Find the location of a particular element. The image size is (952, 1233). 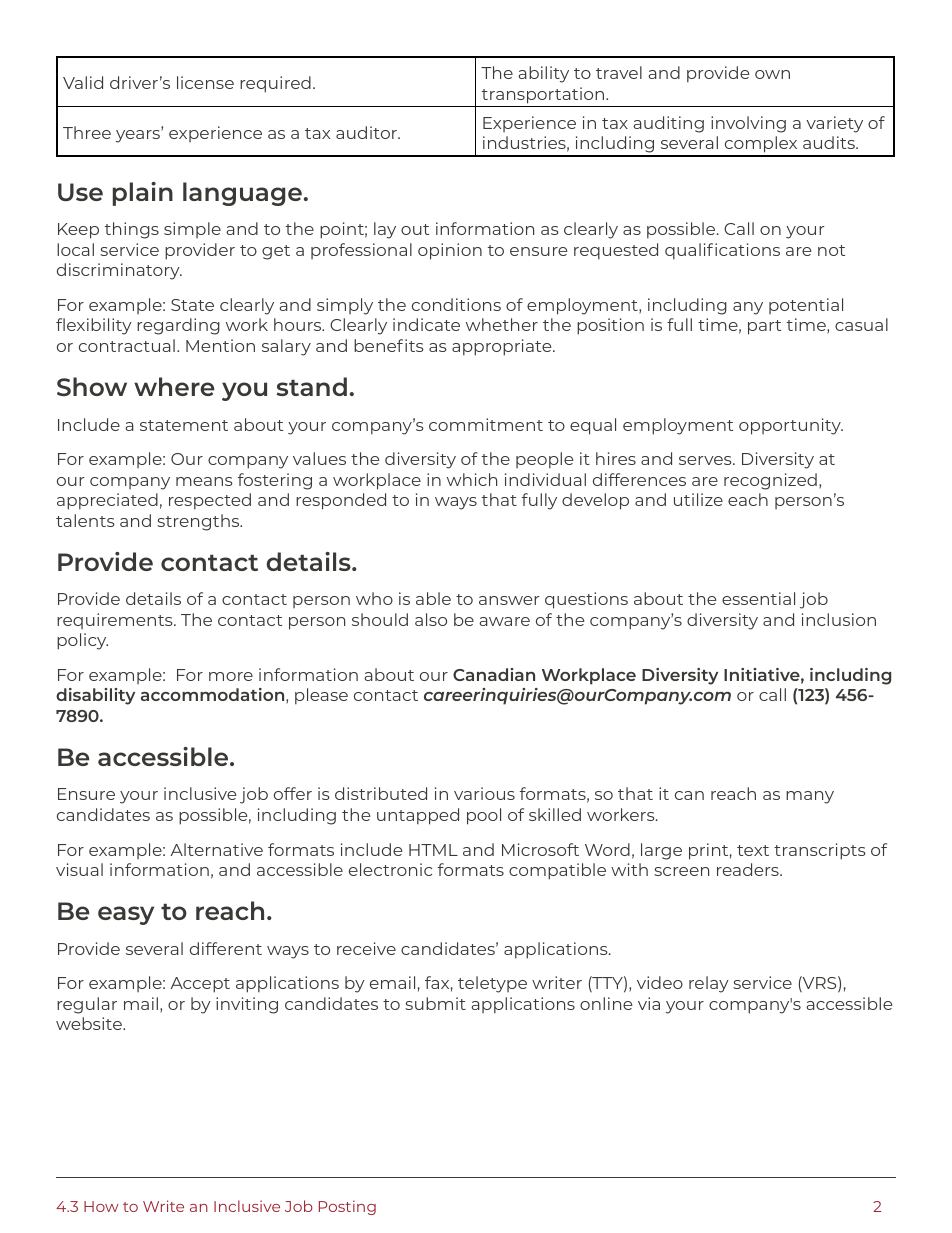

via is located at coordinates (649, 1003).
